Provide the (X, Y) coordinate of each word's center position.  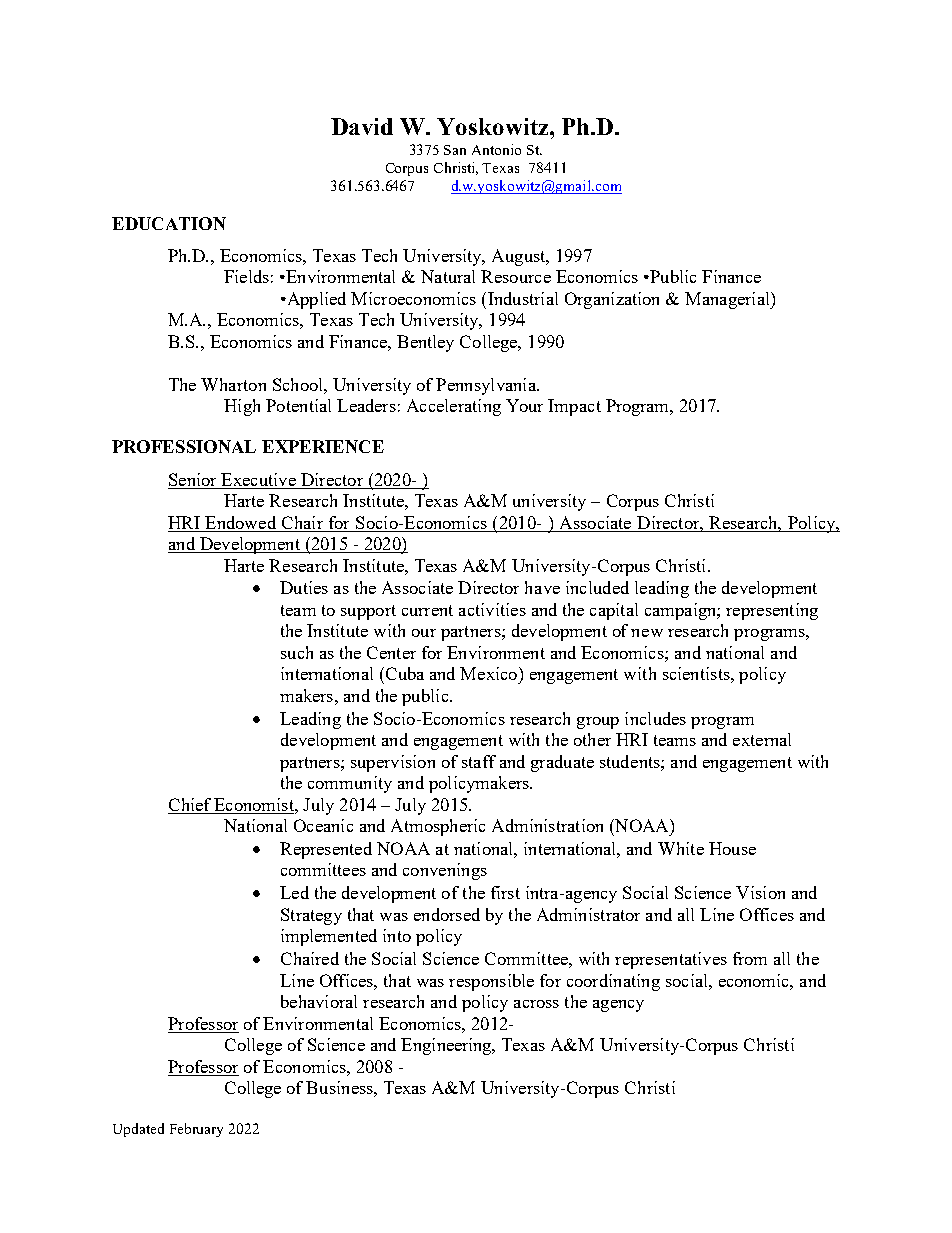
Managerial (728, 300)
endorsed (447, 914)
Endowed (240, 522)
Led (294, 892)
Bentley (425, 343)
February (196, 1130)
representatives (671, 960)
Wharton (233, 384)
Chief (190, 804)
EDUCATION (169, 223)
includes (655, 718)
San (455, 150)
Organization (612, 300)
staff (479, 761)
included (597, 587)
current (427, 610)
